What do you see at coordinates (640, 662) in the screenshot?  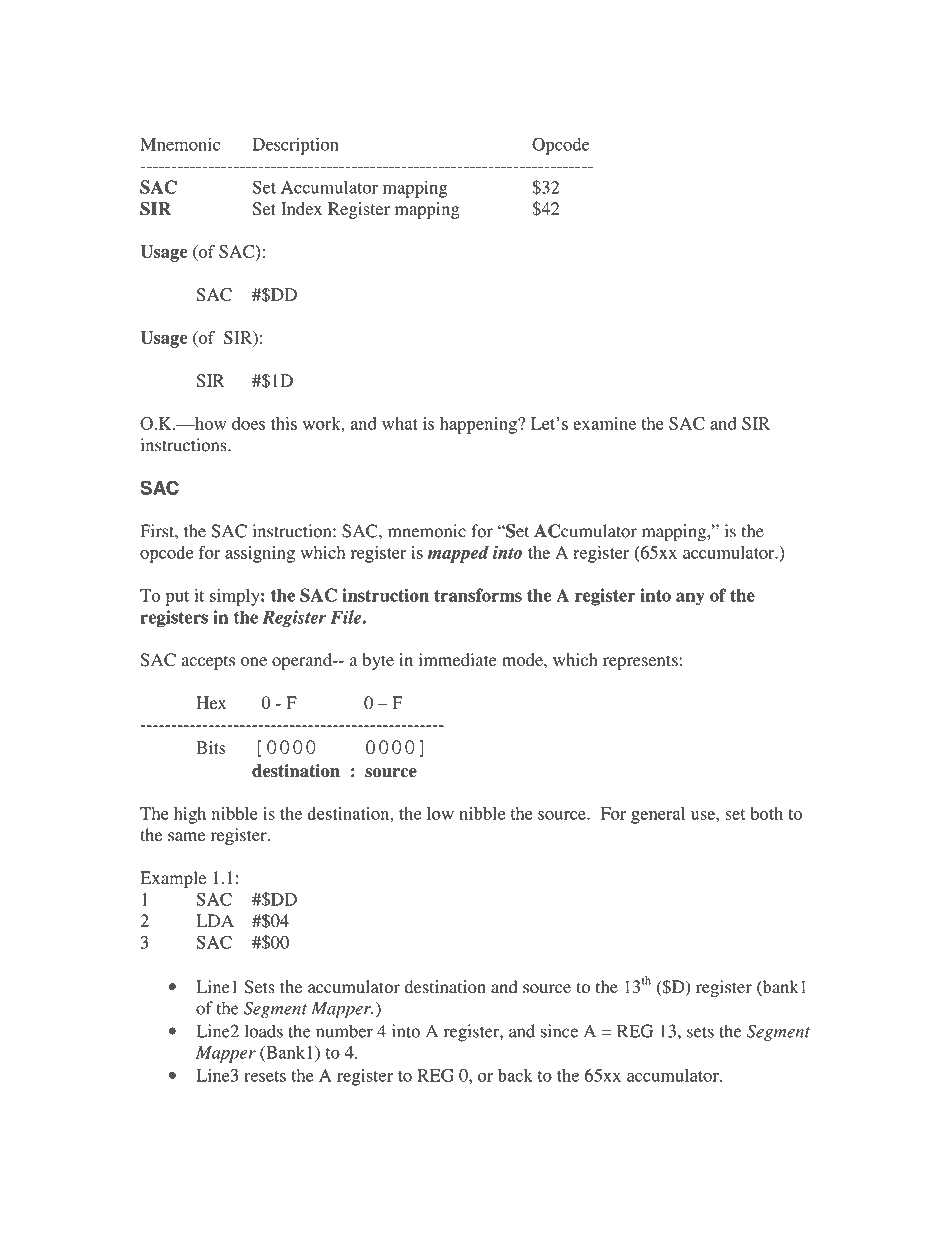 I see `represents` at bounding box center [640, 662].
